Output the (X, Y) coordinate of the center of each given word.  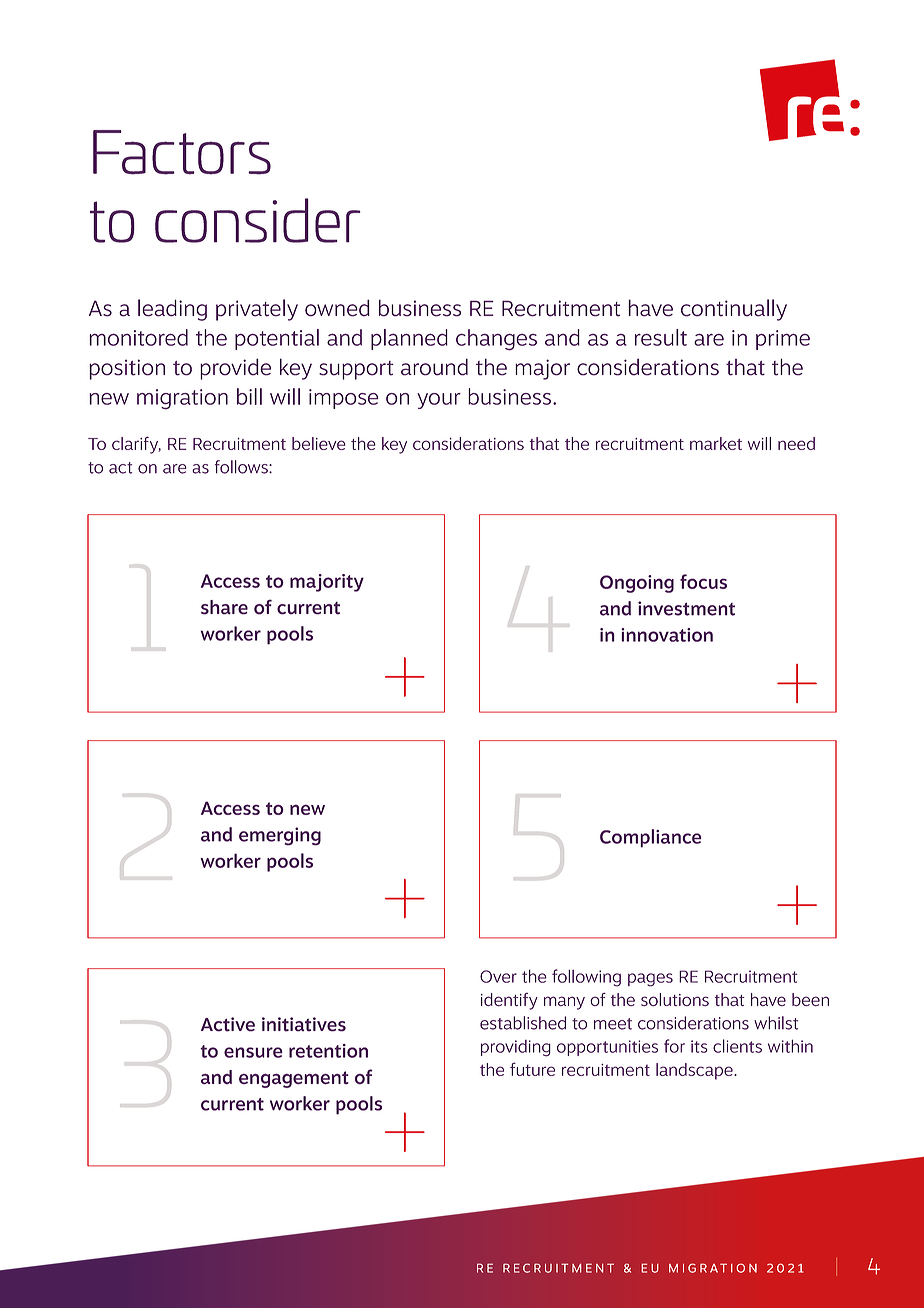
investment (686, 608)
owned (337, 308)
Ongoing (637, 584)
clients (737, 1046)
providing (516, 1048)
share (224, 607)
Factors (182, 152)
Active (228, 1024)
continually (734, 310)
